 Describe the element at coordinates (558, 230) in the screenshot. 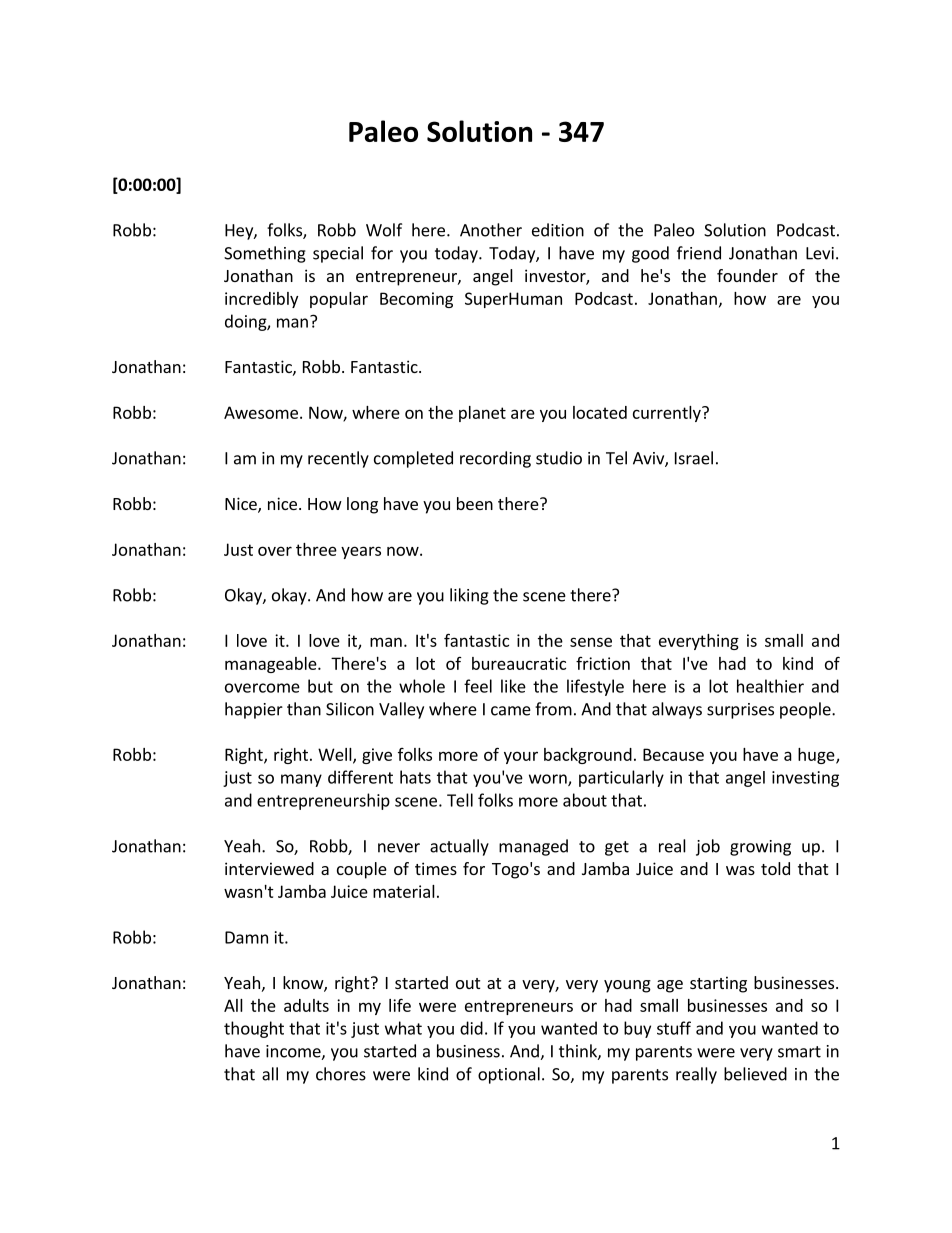

I see `edition` at that location.
